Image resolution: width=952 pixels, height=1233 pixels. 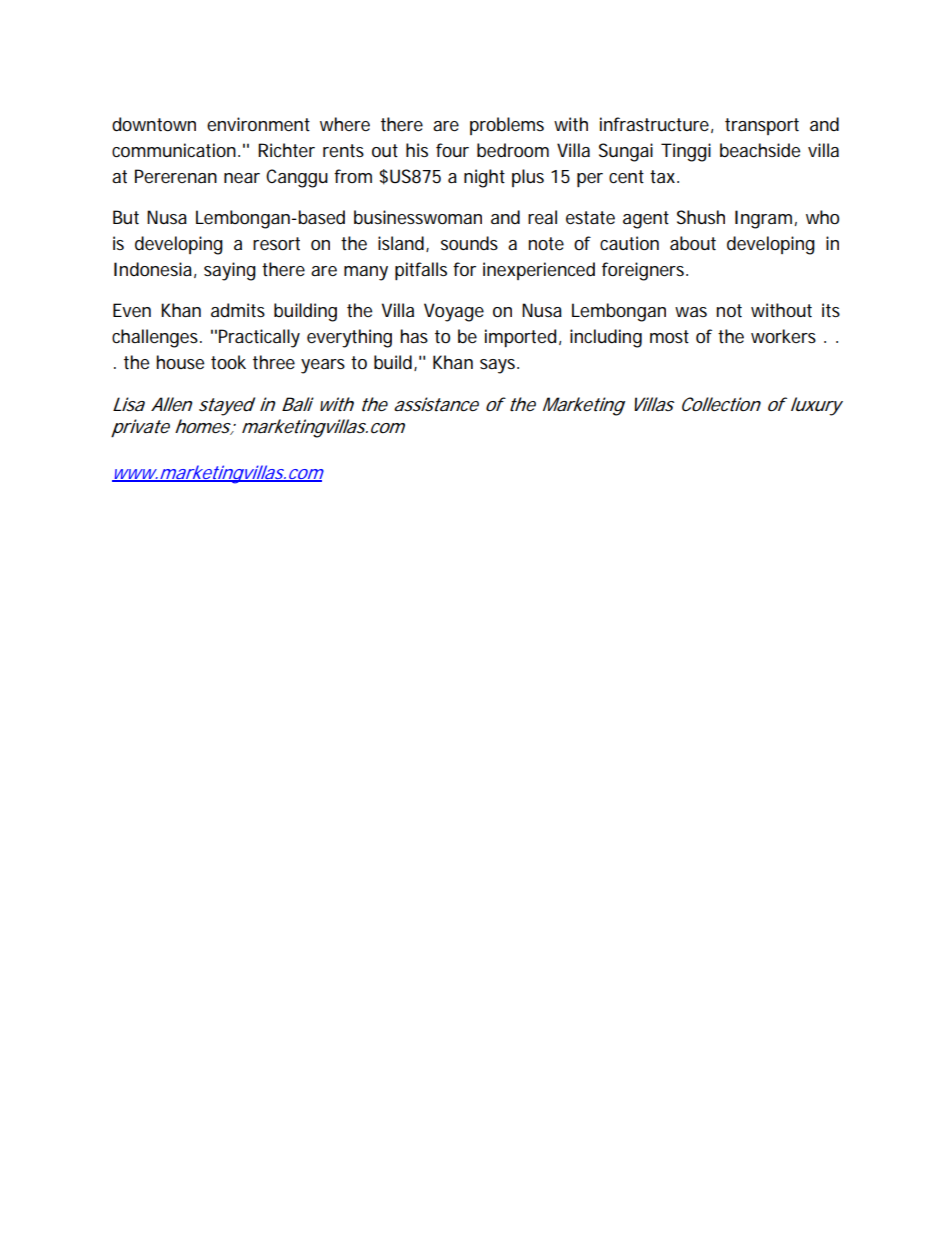 I want to click on transport, so click(x=762, y=126).
